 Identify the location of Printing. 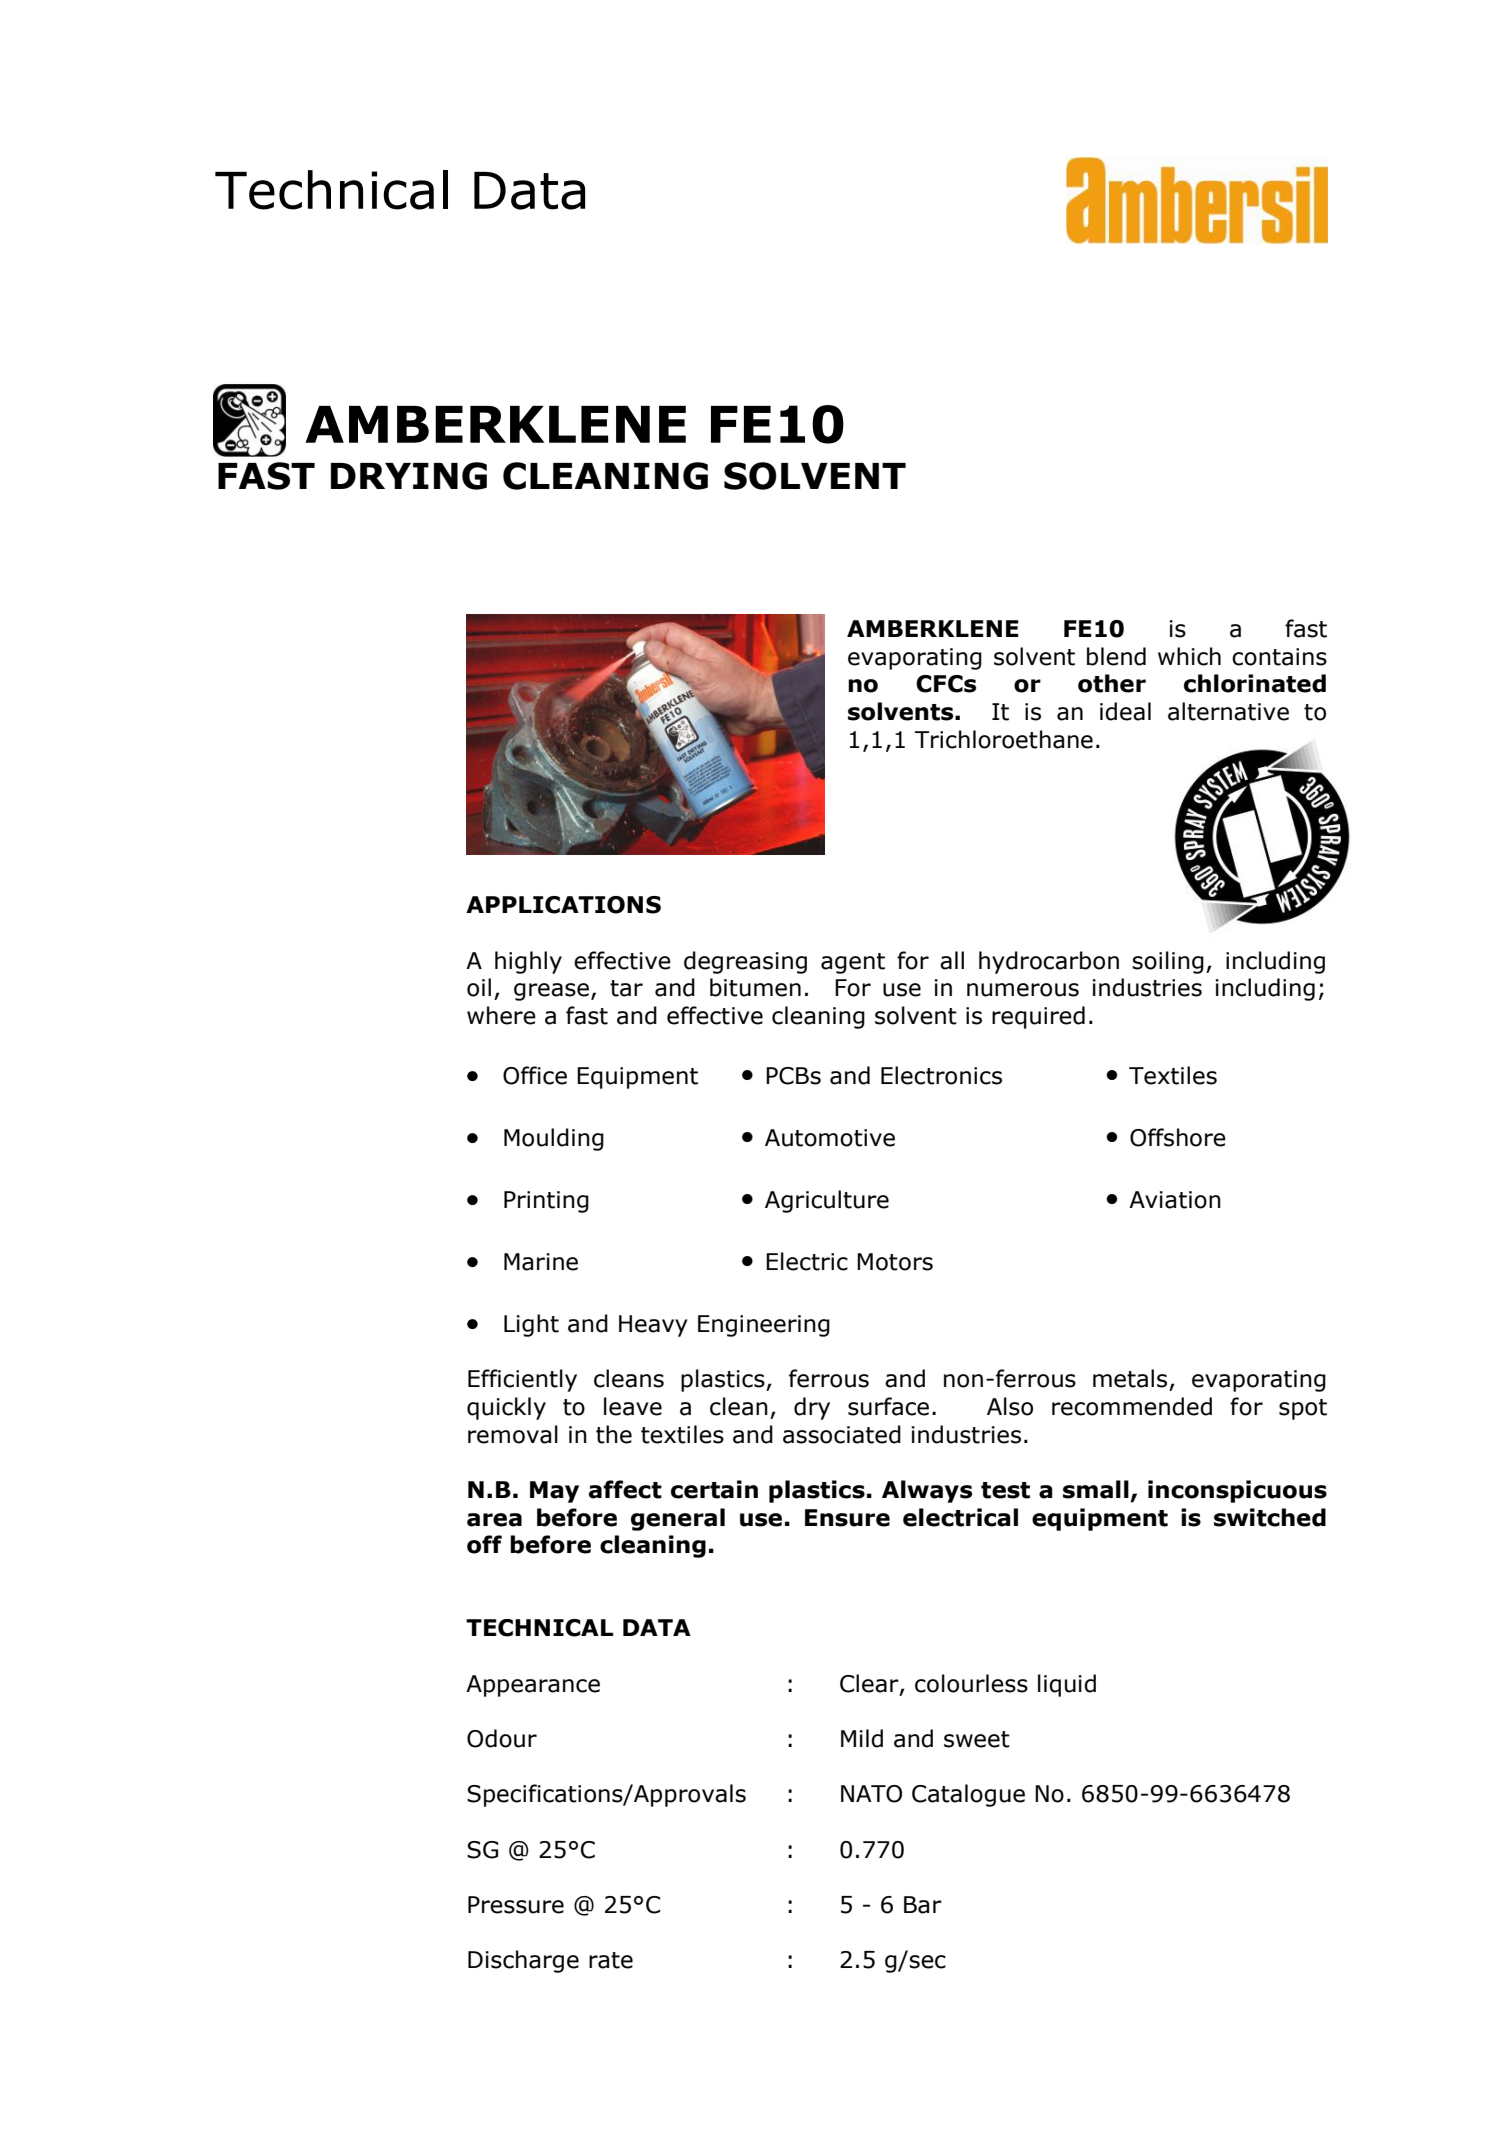
(546, 1202).
